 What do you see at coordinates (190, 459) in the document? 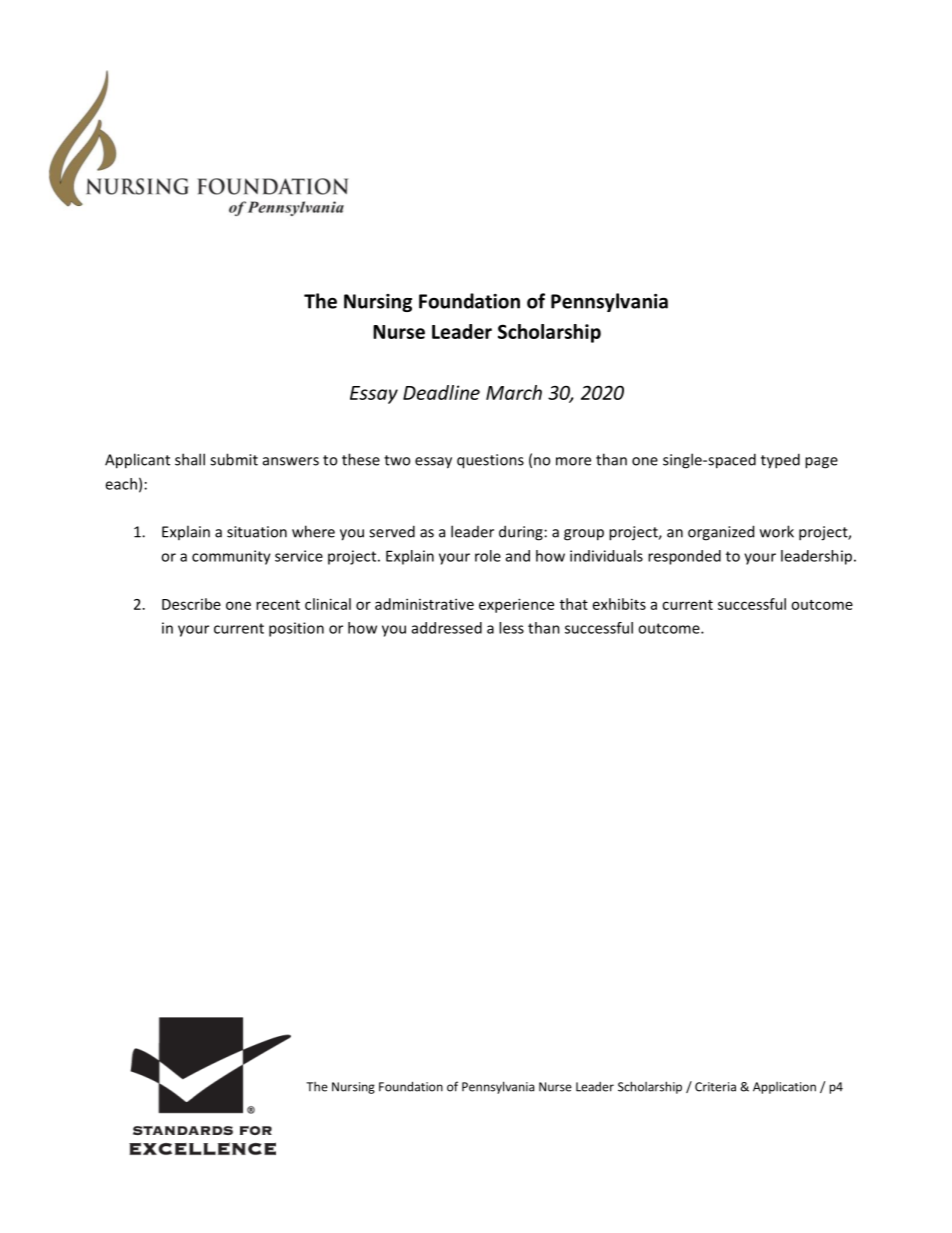
I see `shall` at bounding box center [190, 459].
